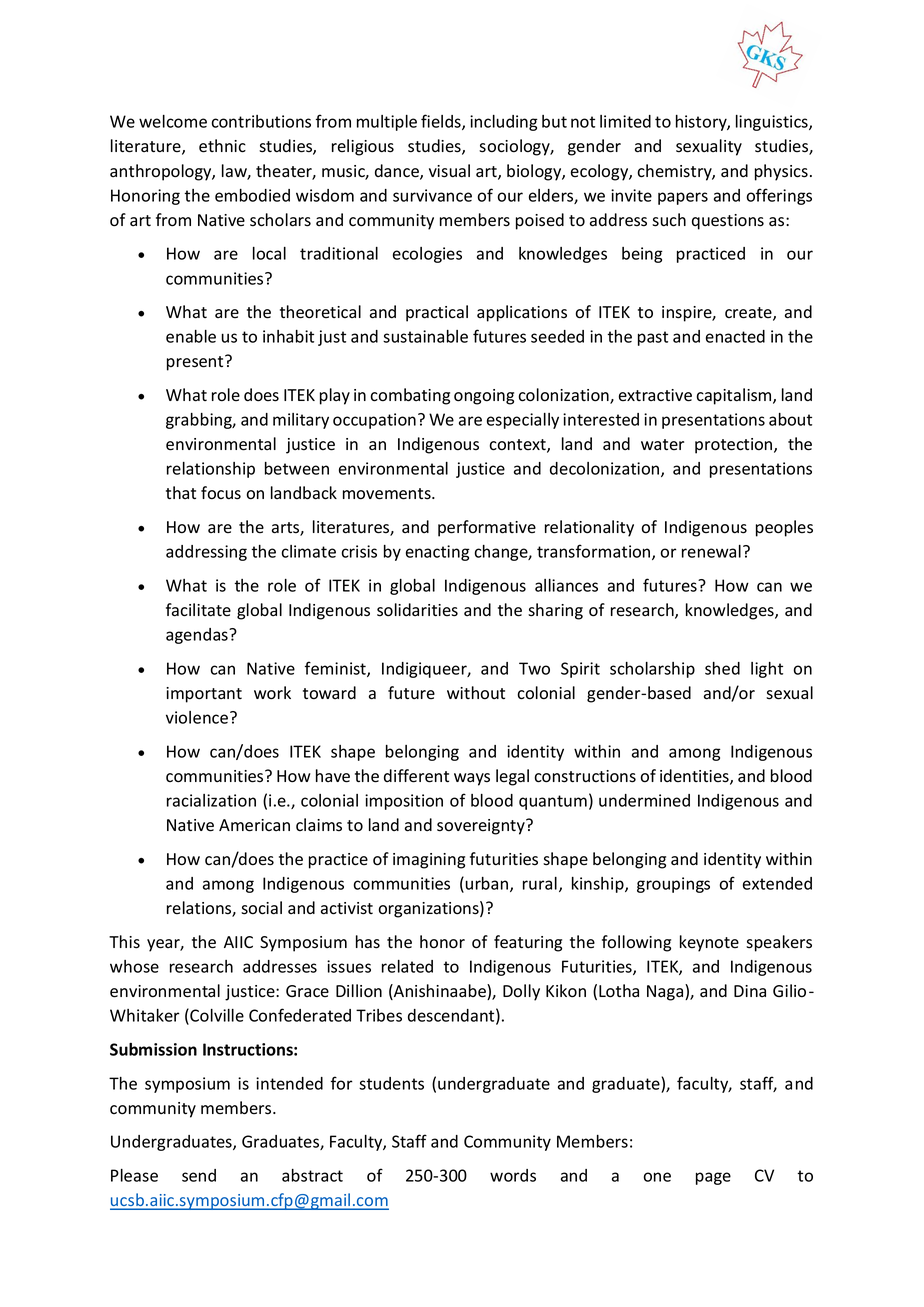 Image resolution: width=924 pixels, height=1307 pixels. Describe the element at coordinates (713, 1178) in the screenshot. I see `page` at that location.
